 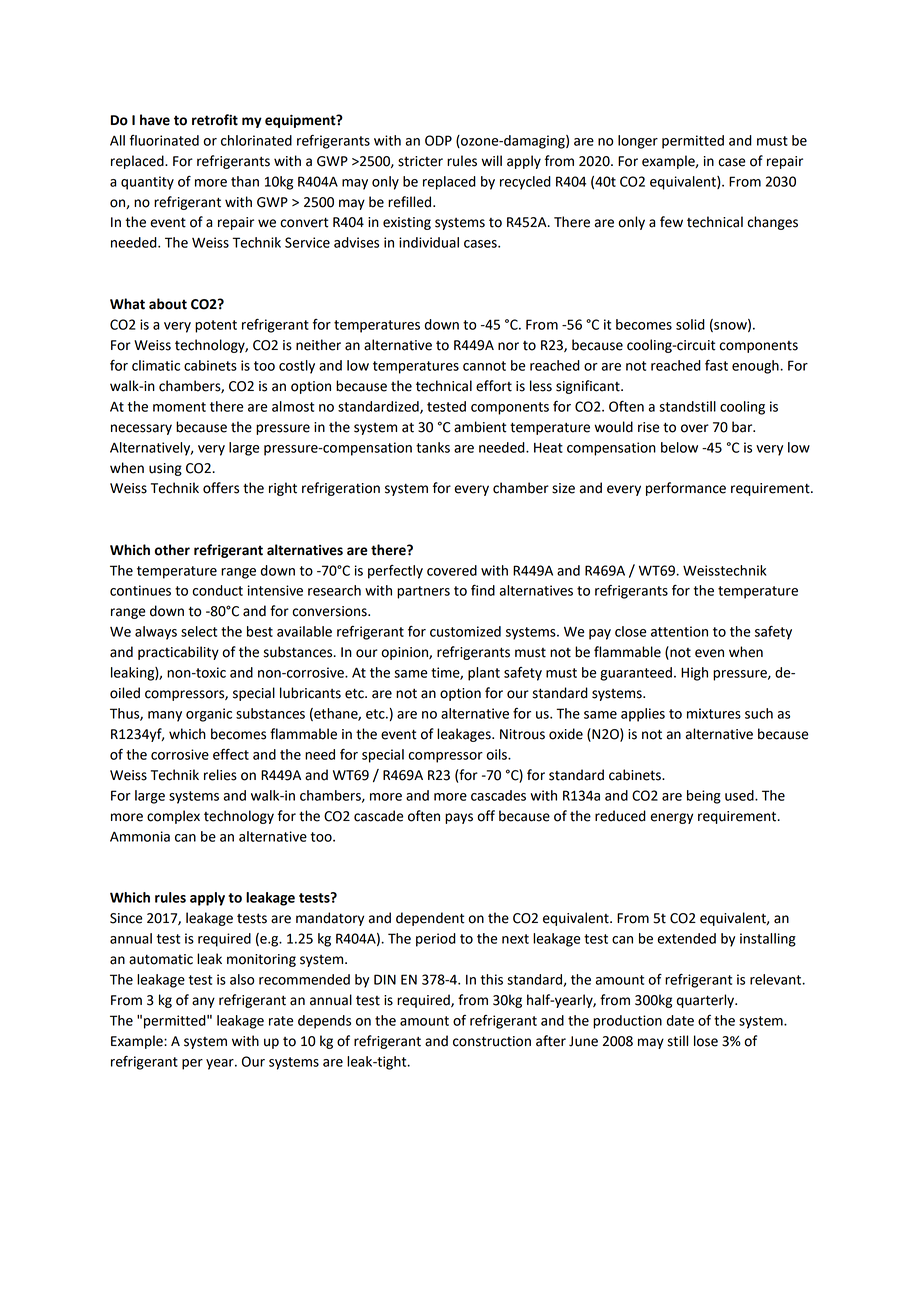 What do you see at coordinates (638, 142) in the page?
I see `longer` at bounding box center [638, 142].
